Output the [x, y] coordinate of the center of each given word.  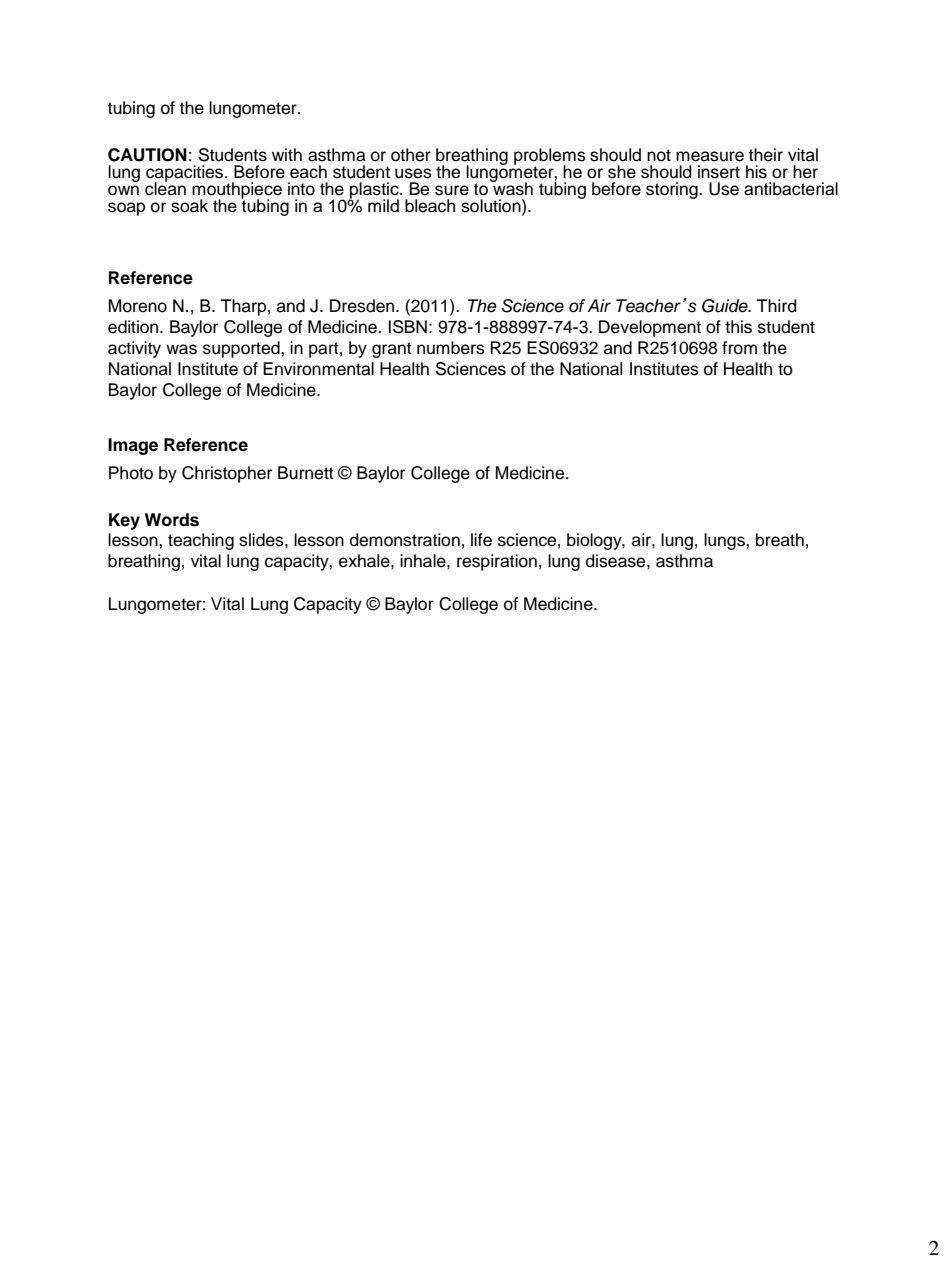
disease [617, 561]
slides [262, 540]
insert [719, 172]
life [481, 540]
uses [413, 173]
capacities [186, 174]
